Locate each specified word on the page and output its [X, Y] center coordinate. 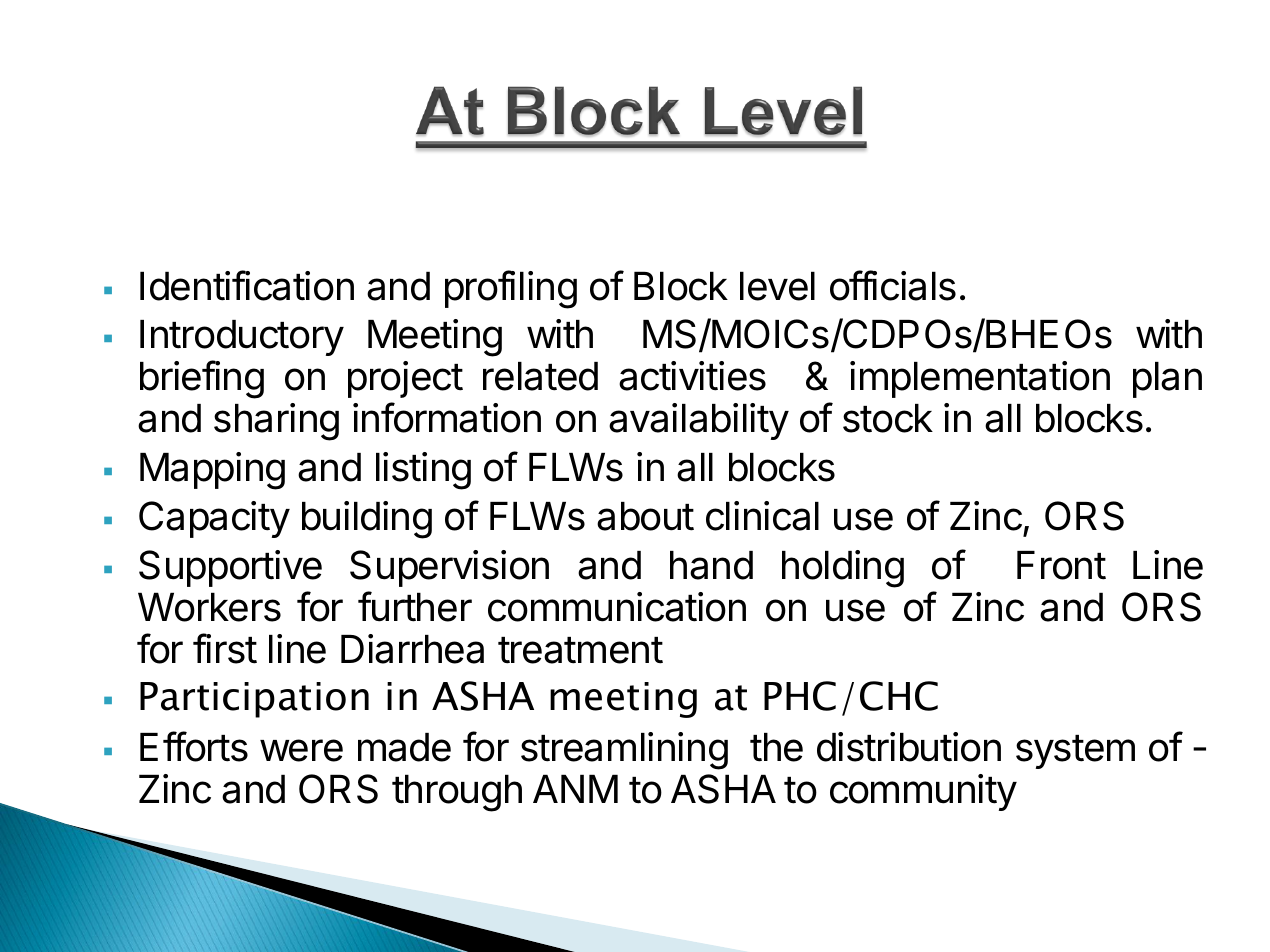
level [777, 286]
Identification [247, 285]
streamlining [624, 751]
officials [893, 285]
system [1075, 752]
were [301, 750]
